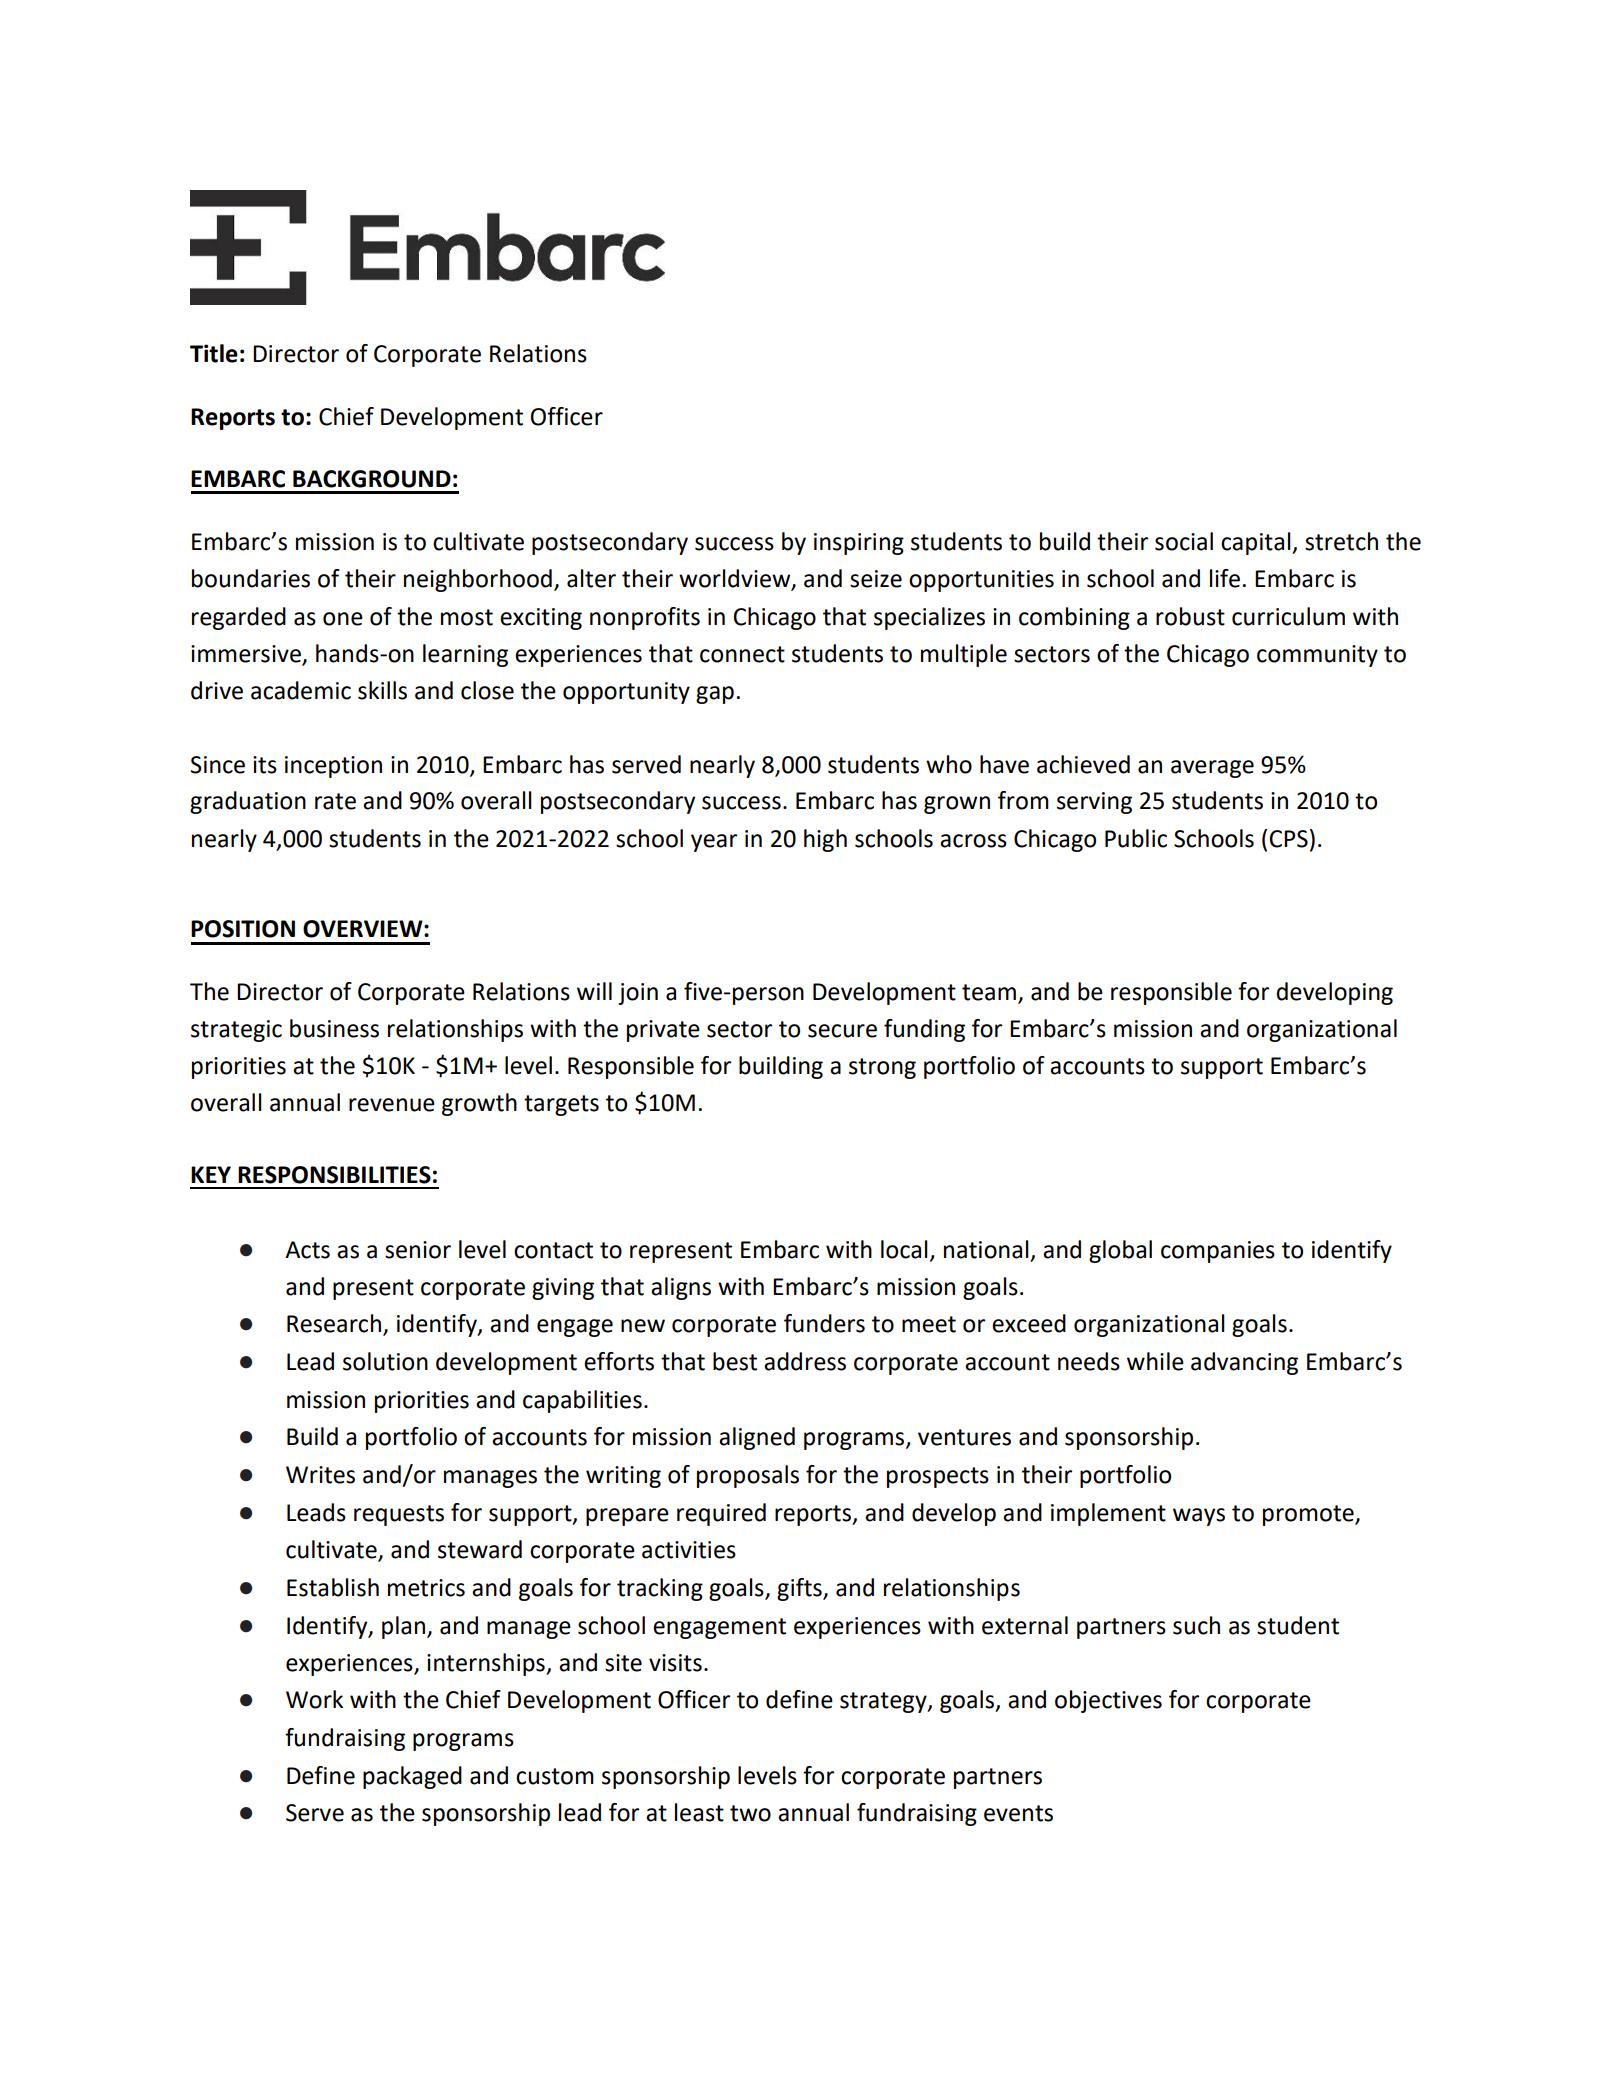 The width and height of the screenshot is (1617, 2092). I want to click on funders, so click(824, 1323).
